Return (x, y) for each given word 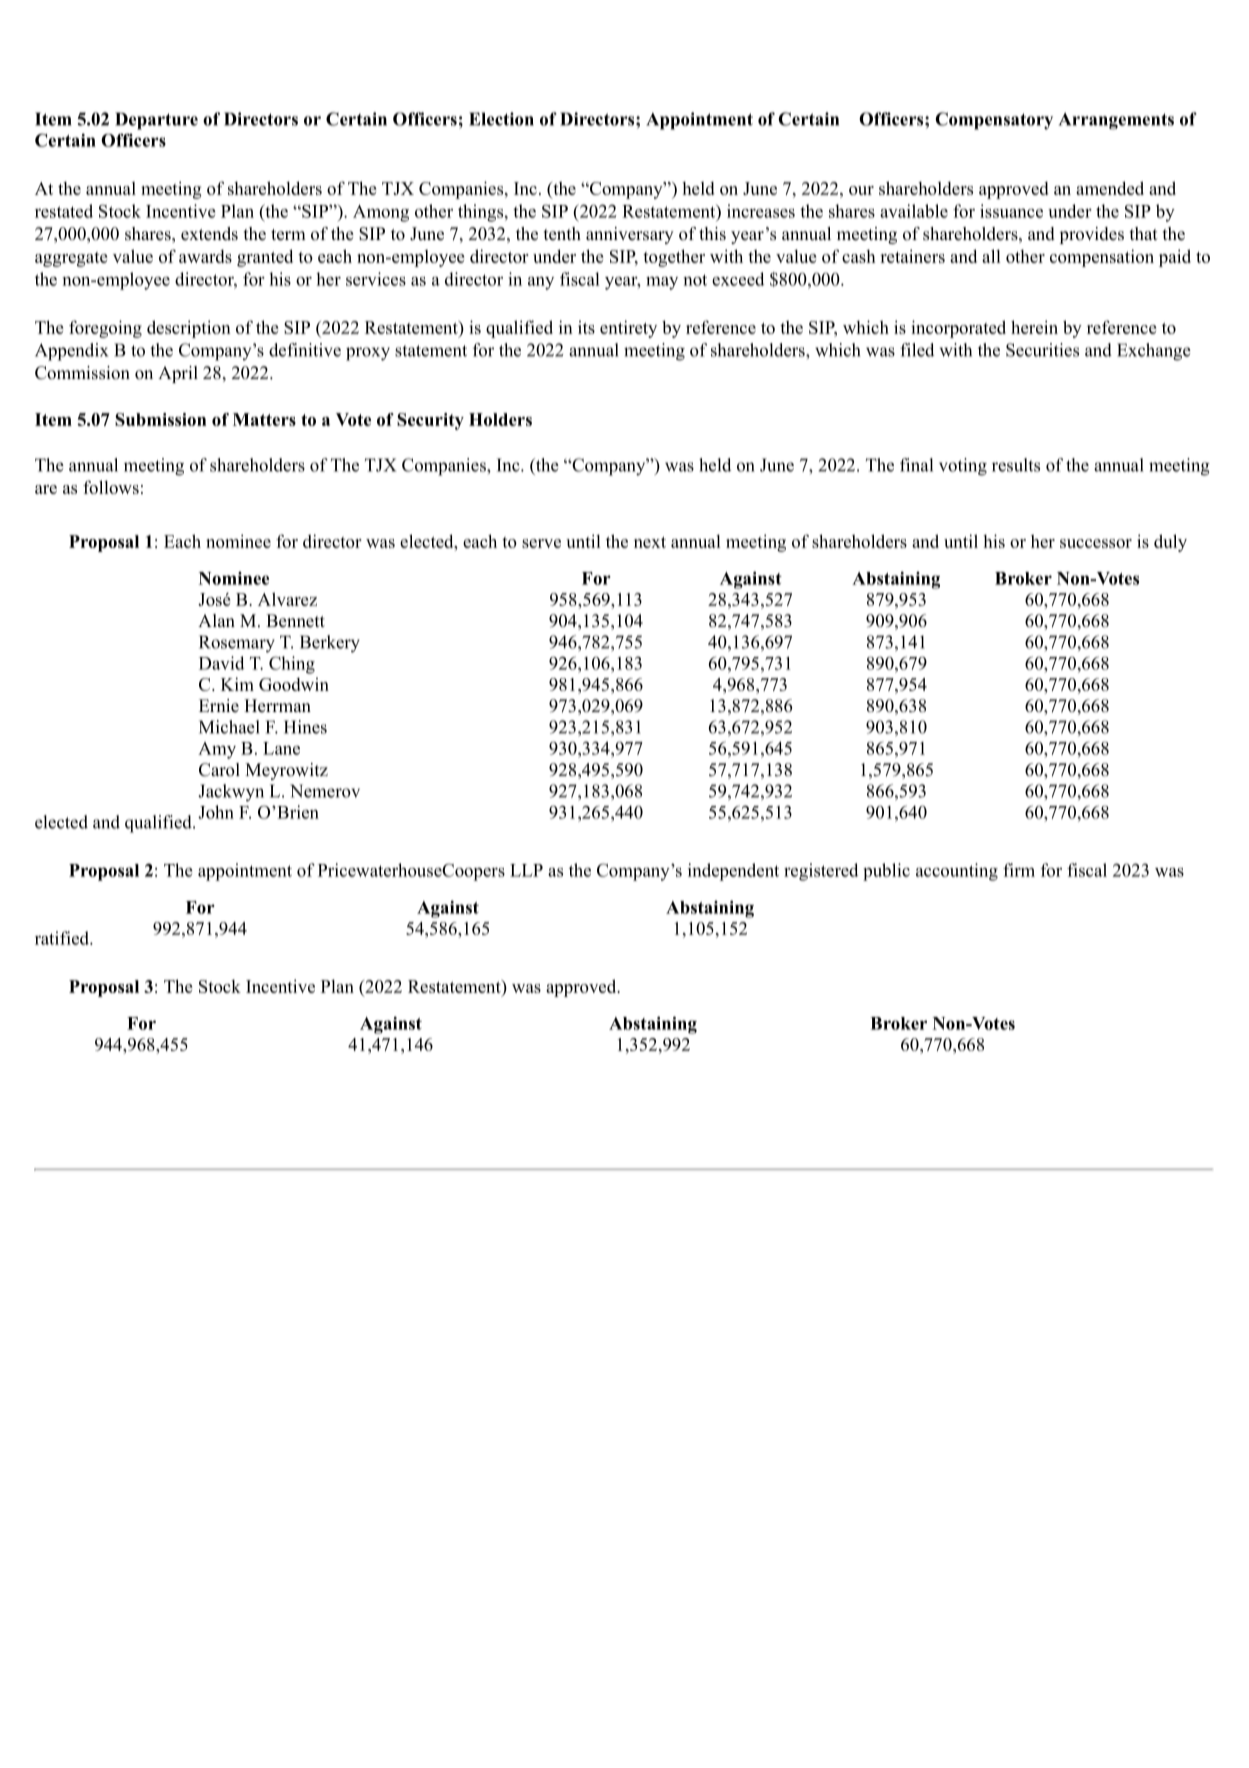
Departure (156, 121)
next (650, 542)
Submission (160, 419)
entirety (628, 329)
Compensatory (994, 121)
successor (1096, 543)
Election (501, 119)
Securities (1042, 350)
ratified (63, 938)
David (221, 663)
